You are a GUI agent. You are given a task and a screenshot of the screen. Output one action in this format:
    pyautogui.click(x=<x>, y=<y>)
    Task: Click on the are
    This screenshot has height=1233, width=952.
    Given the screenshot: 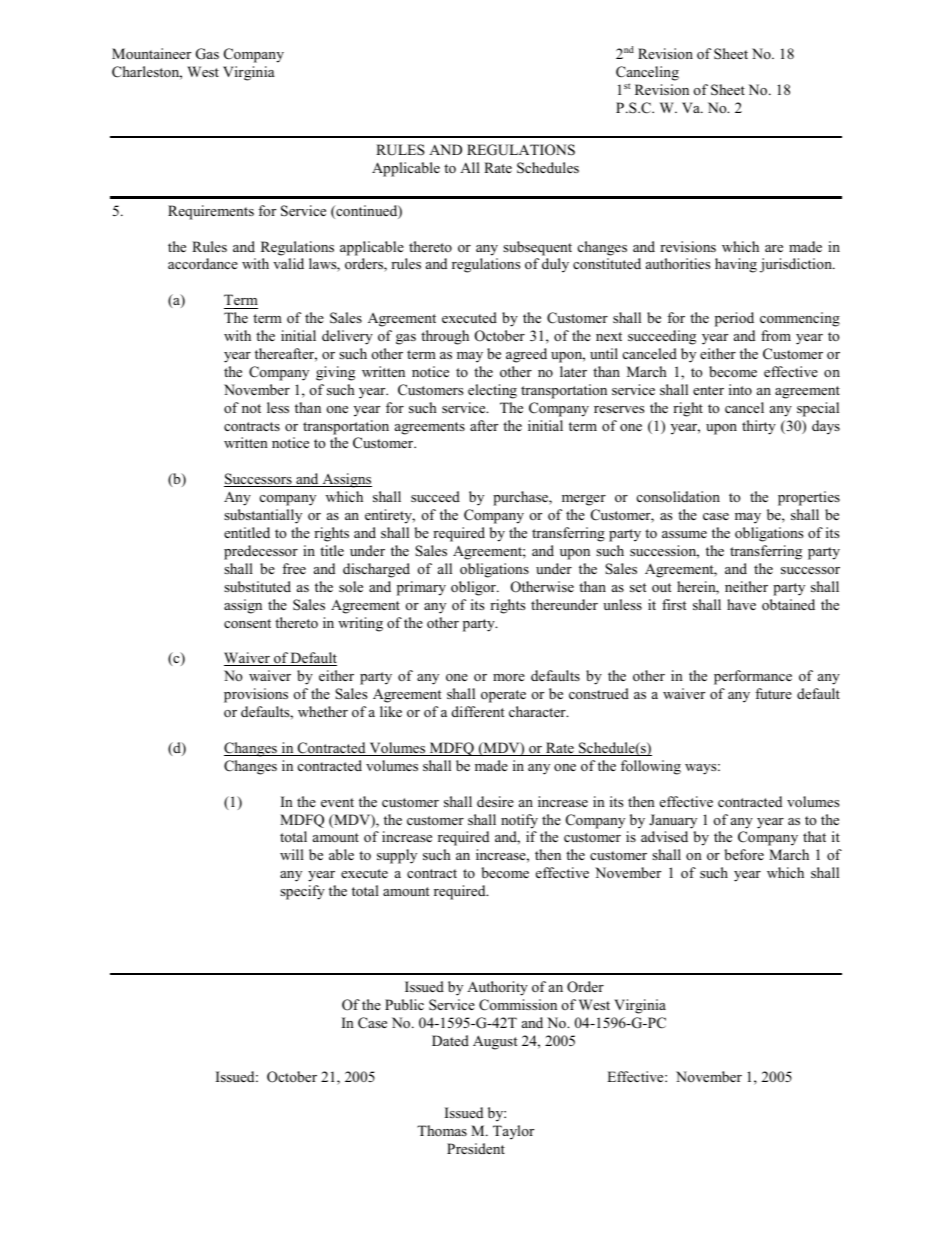 What is the action you would take?
    pyautogui.click(x=774, y=248)
